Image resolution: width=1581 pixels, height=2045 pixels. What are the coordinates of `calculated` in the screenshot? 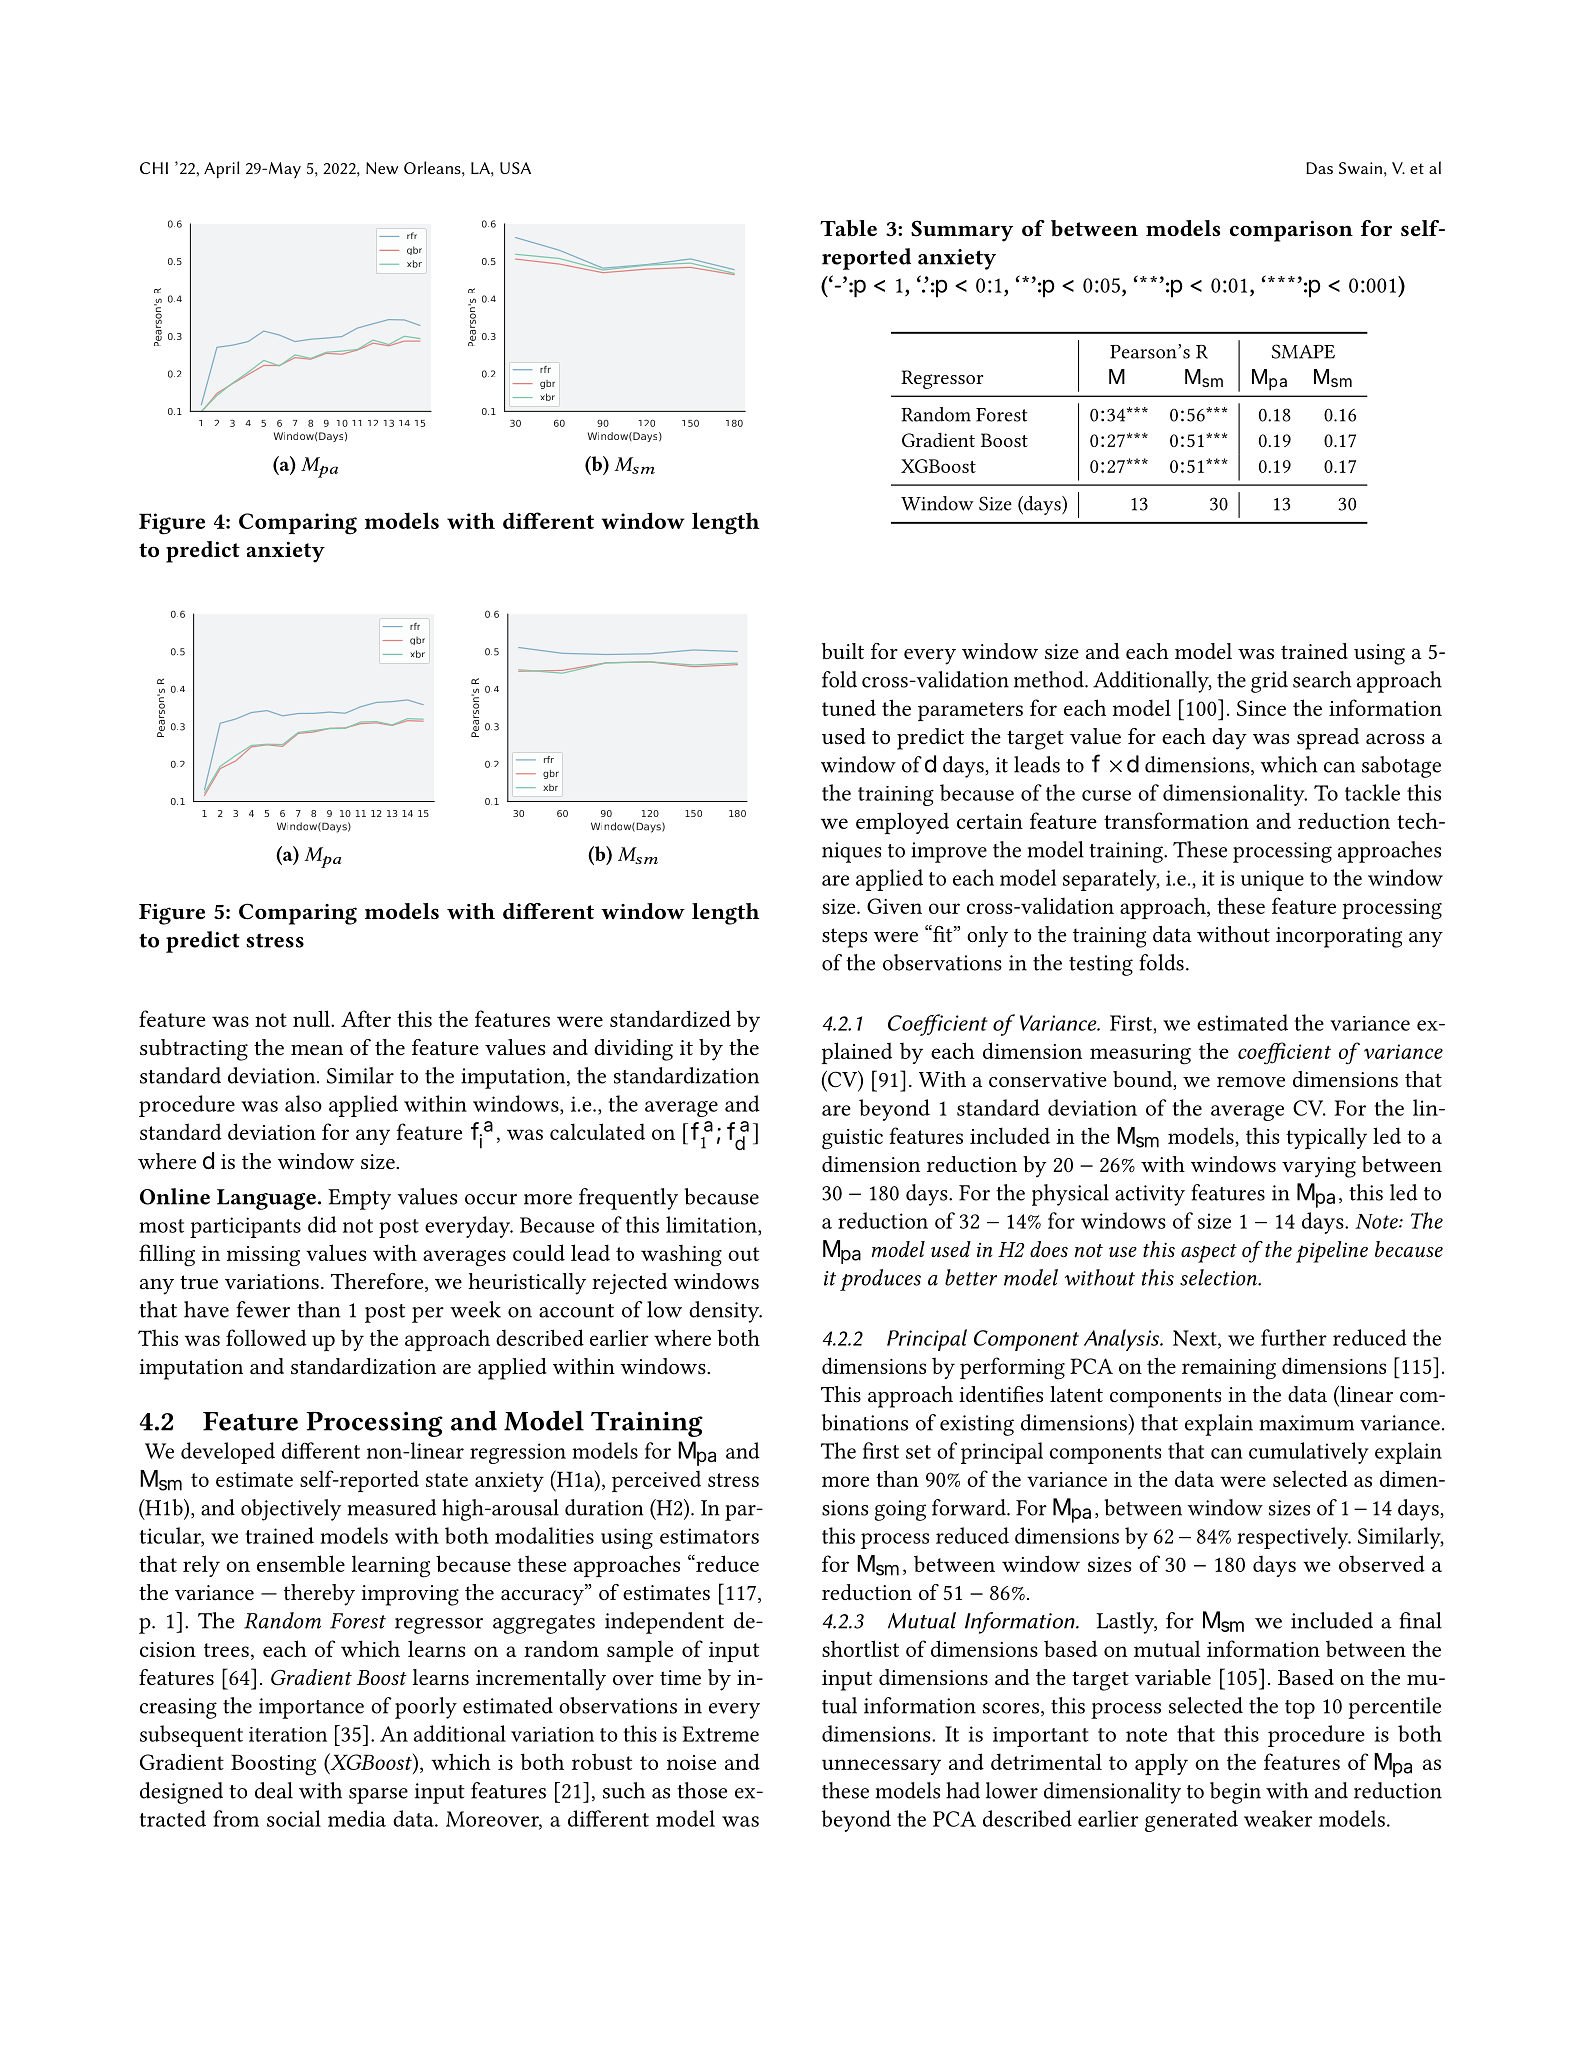 It's located at (597, 1131).
